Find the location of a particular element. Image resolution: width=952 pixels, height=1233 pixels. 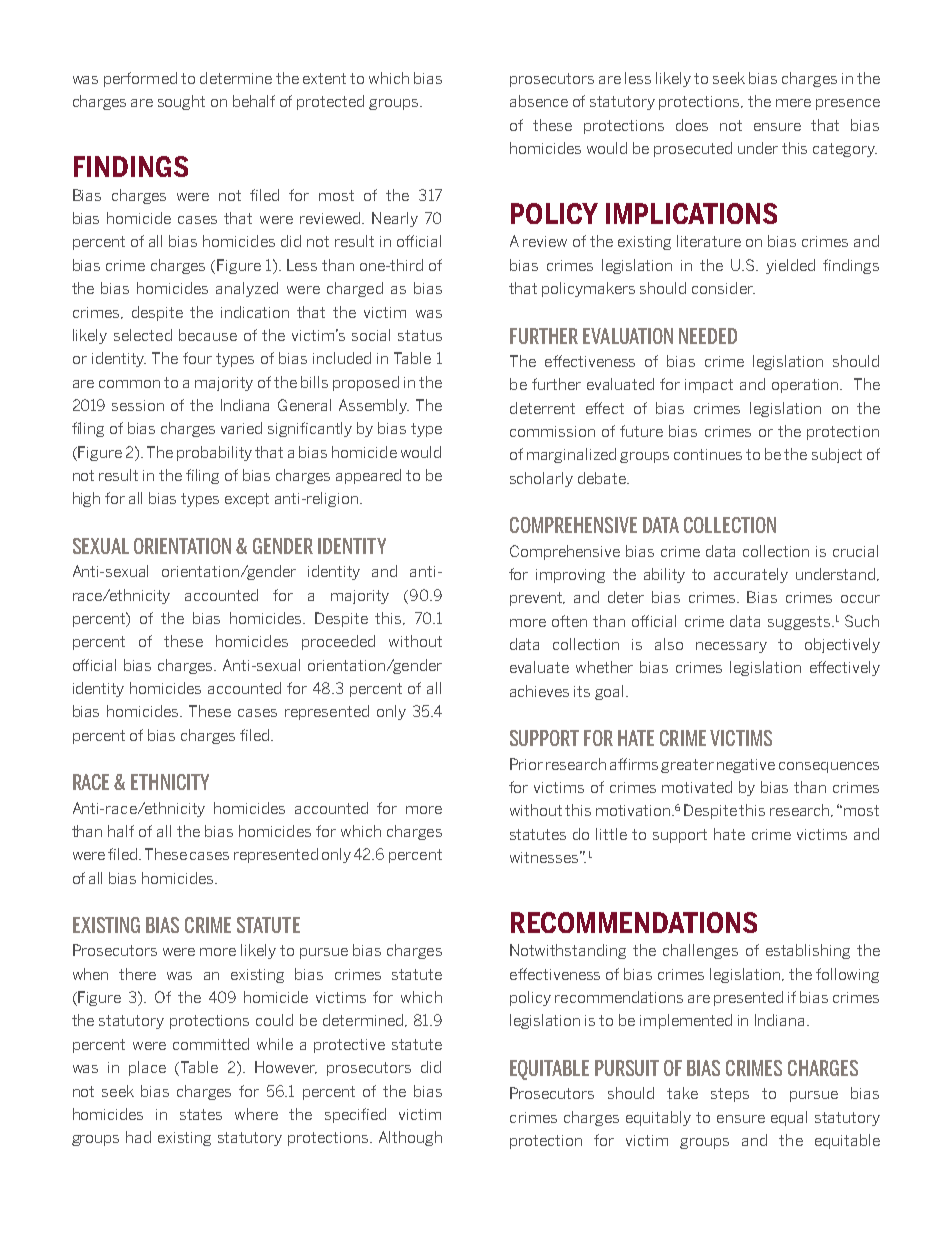

accurately is located at coordinates (751, 575).
